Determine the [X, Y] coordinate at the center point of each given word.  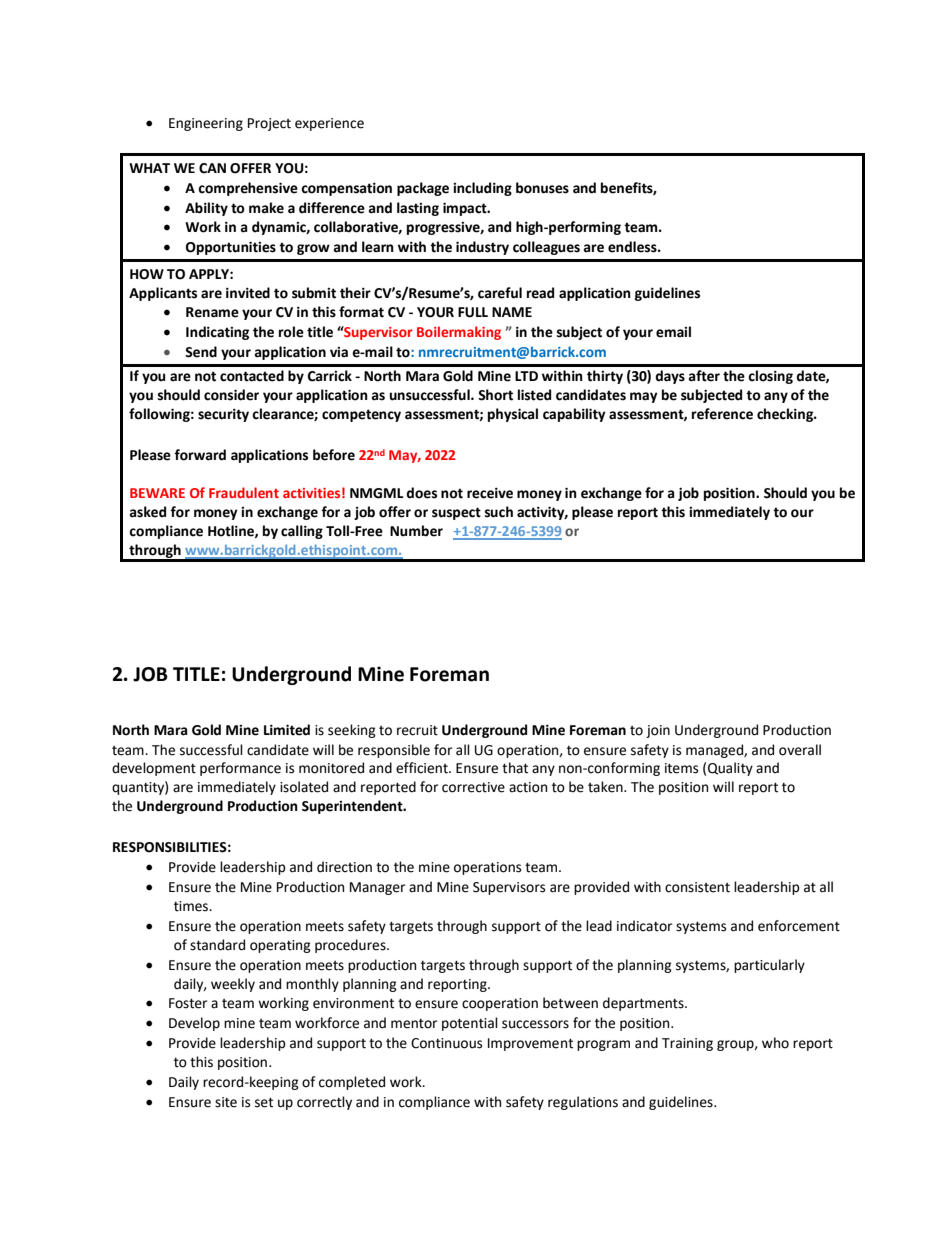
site [226, 1102]
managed [715, 751]
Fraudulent [244, 492]
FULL [473, 312]
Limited [287, 730]
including [482, 189]
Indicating [217, 333]
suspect [456, 513]
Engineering [206, 124]
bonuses [542, 188]
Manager [377, 888]
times [192, 906]
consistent [697, 887]
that [515, 768]
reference [722, 414]
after [704, 376]
